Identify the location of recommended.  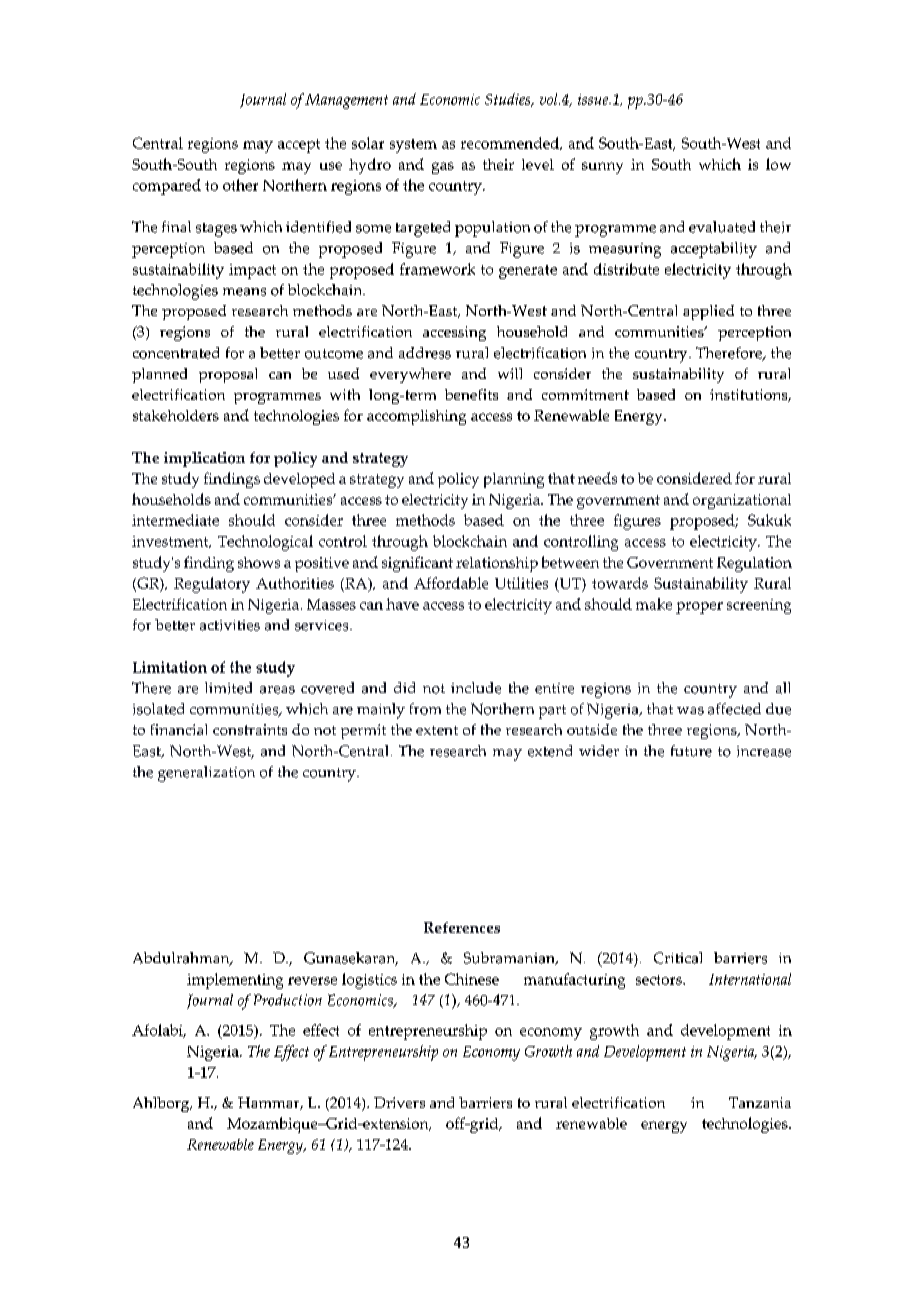
(511, 143).
